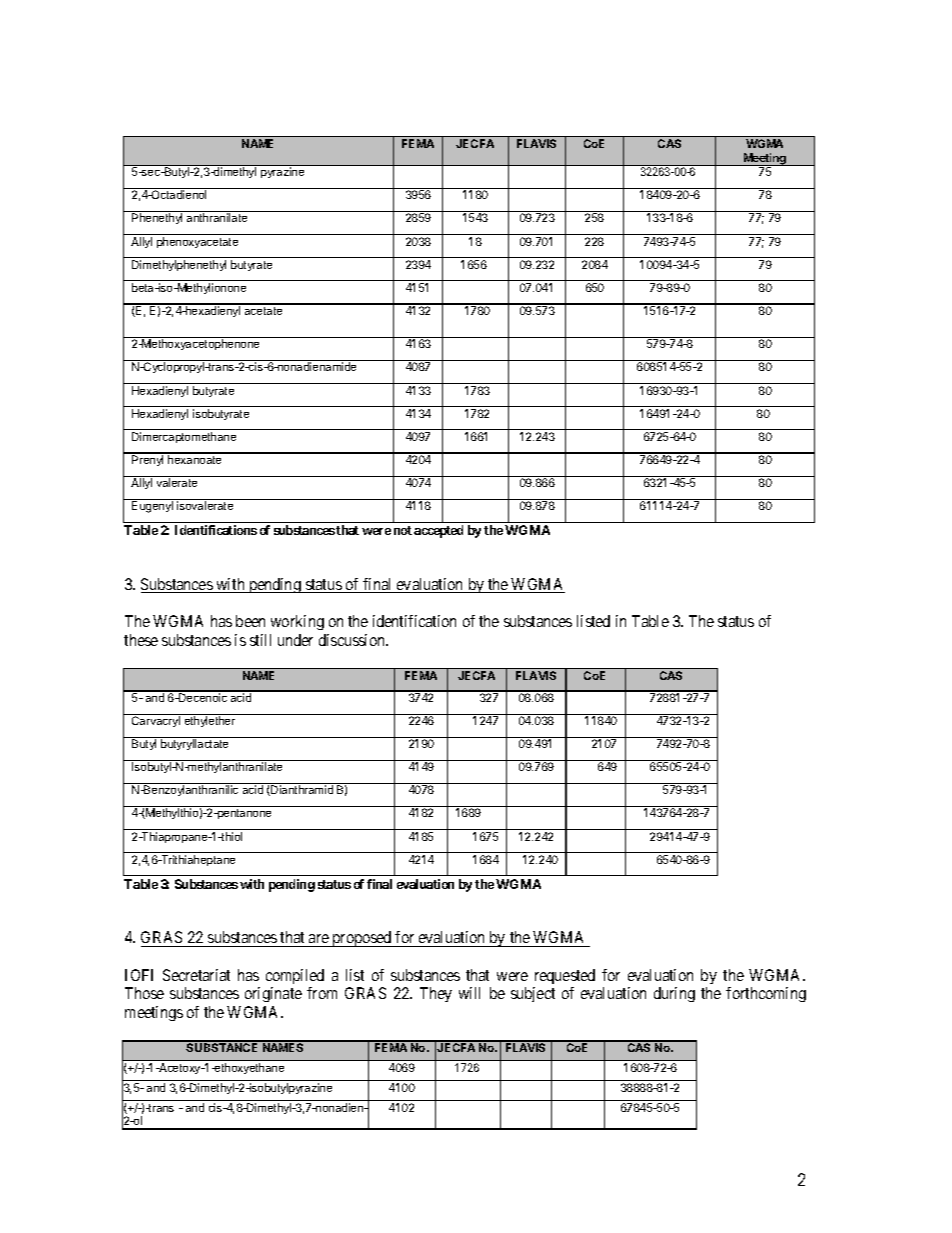 This screenshot has width=952, height=1233. What do you see at coordinates (260, 640) in the screenshot?
I see `still` at bounding box center [260, 640].
